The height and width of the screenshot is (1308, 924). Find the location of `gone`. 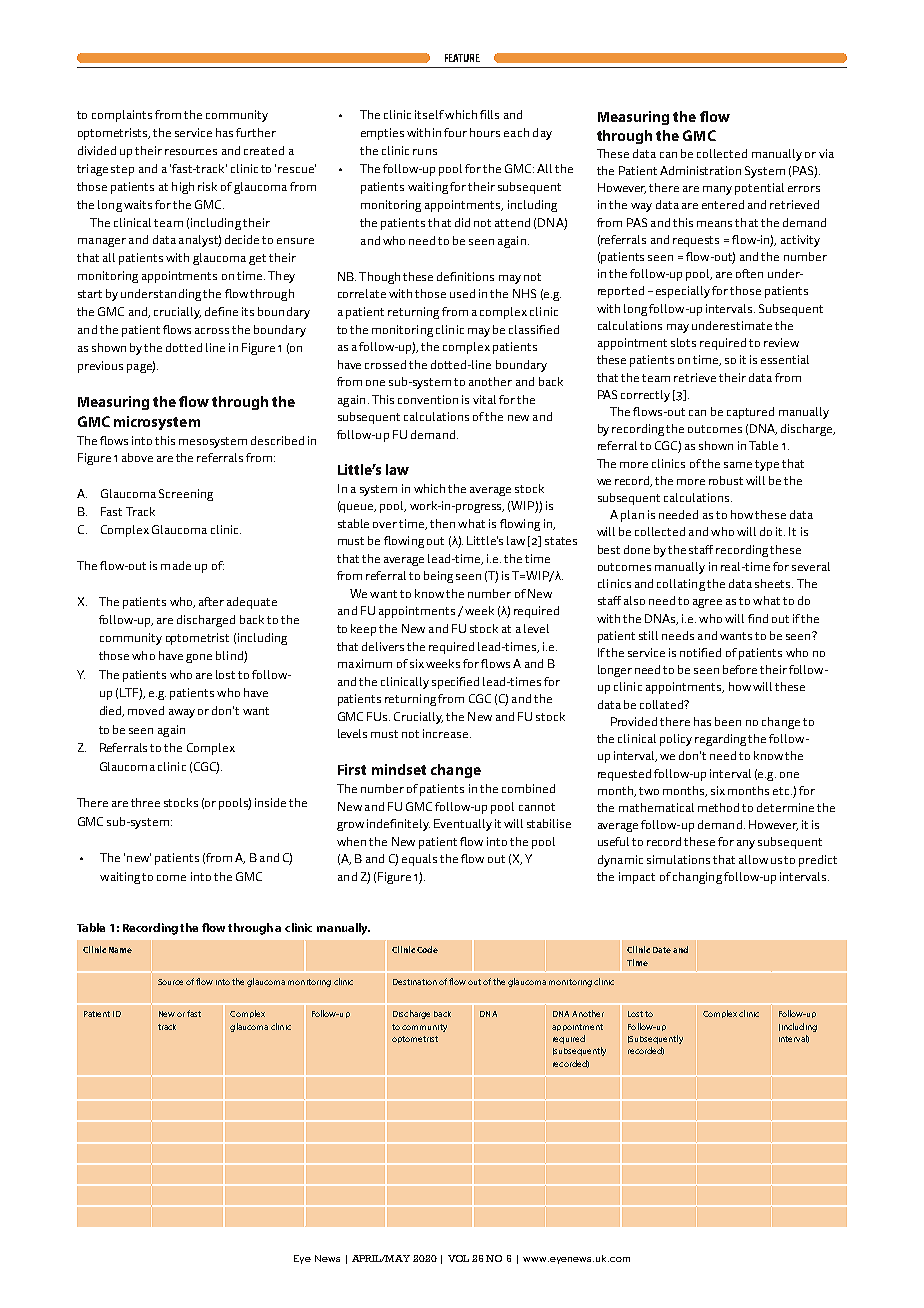

gone is located at coordinates (199, 658).
